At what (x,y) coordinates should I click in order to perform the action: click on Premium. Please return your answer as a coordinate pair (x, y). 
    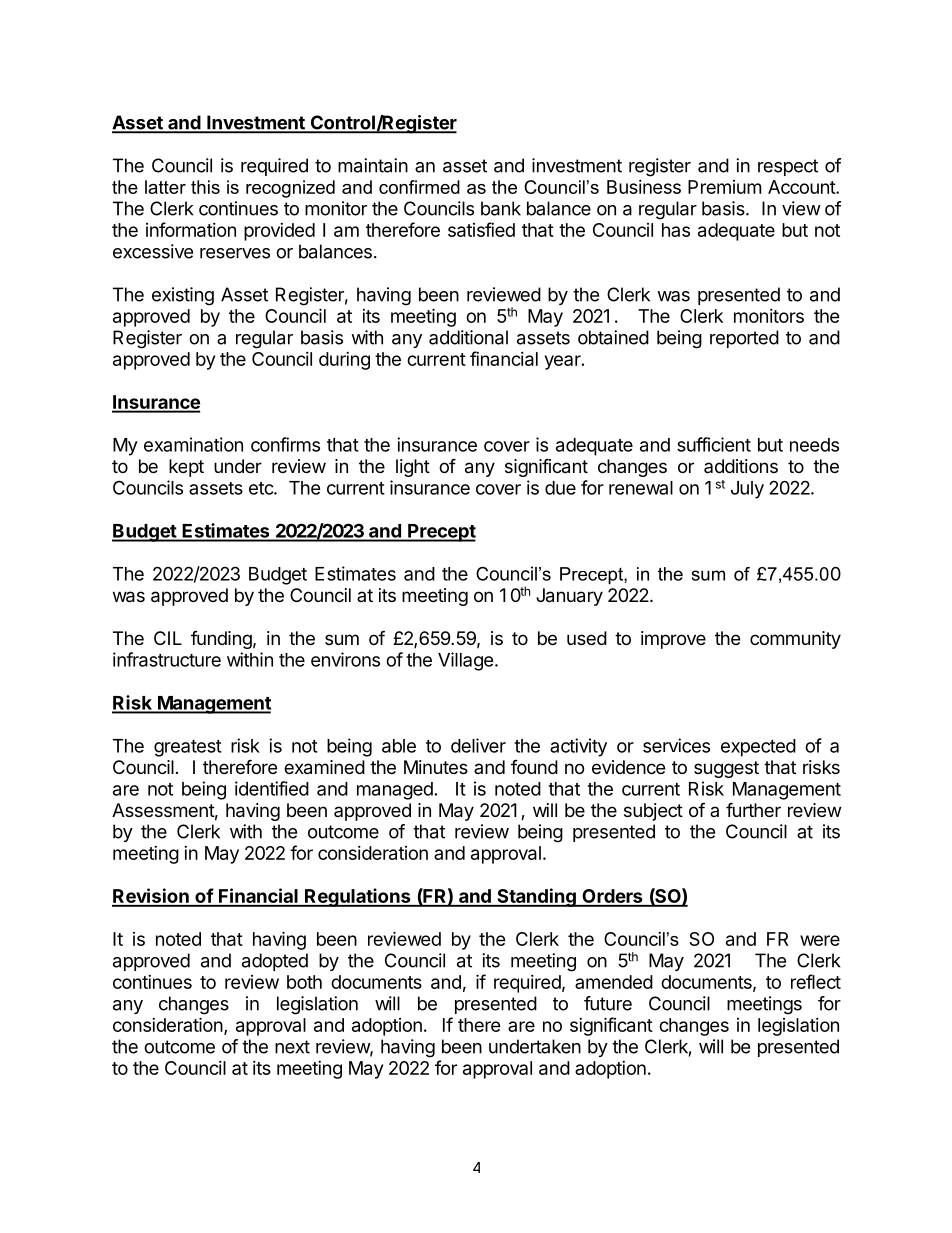
    Looking at the image, I should click on (724, 187).
